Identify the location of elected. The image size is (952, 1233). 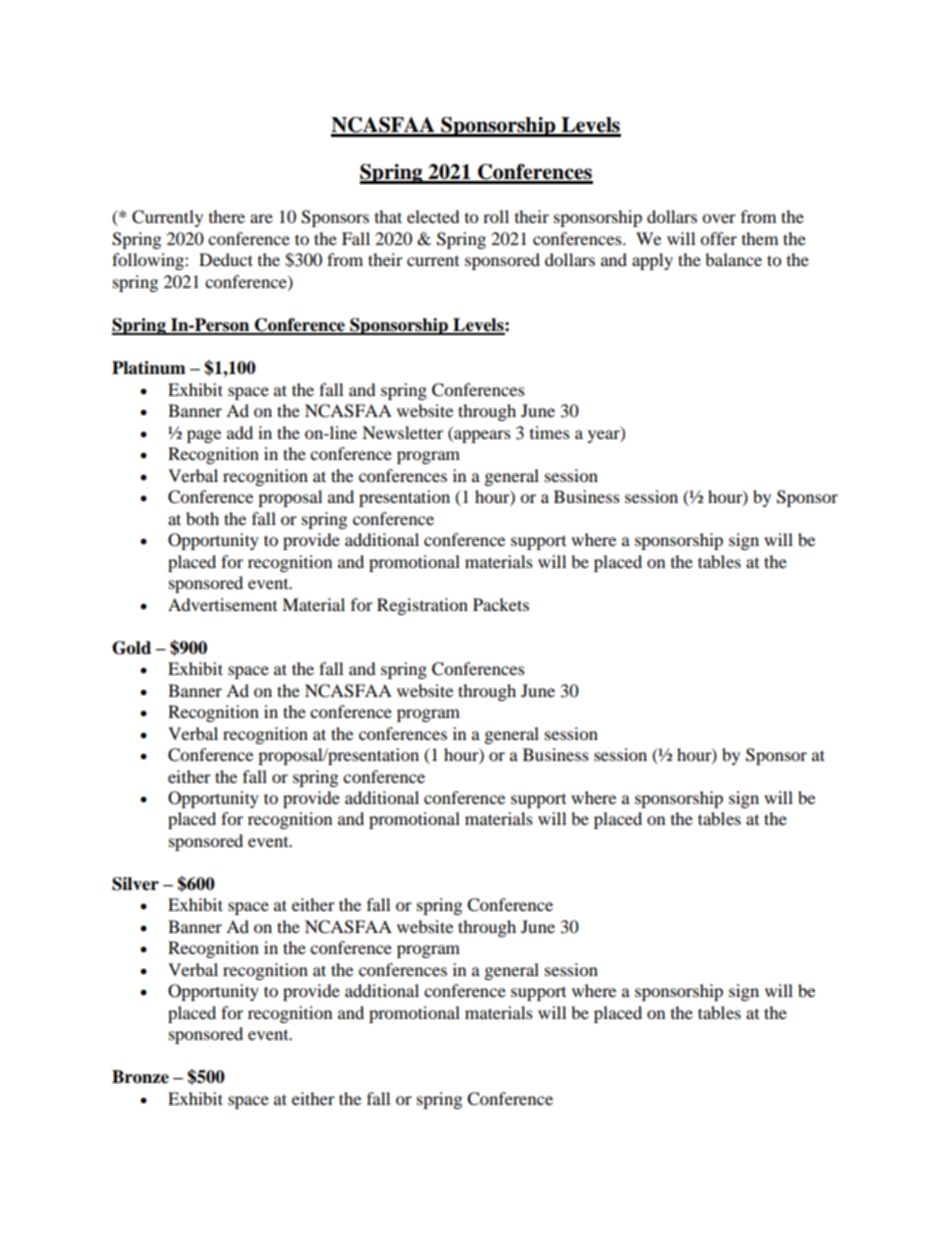
(433, 216).
